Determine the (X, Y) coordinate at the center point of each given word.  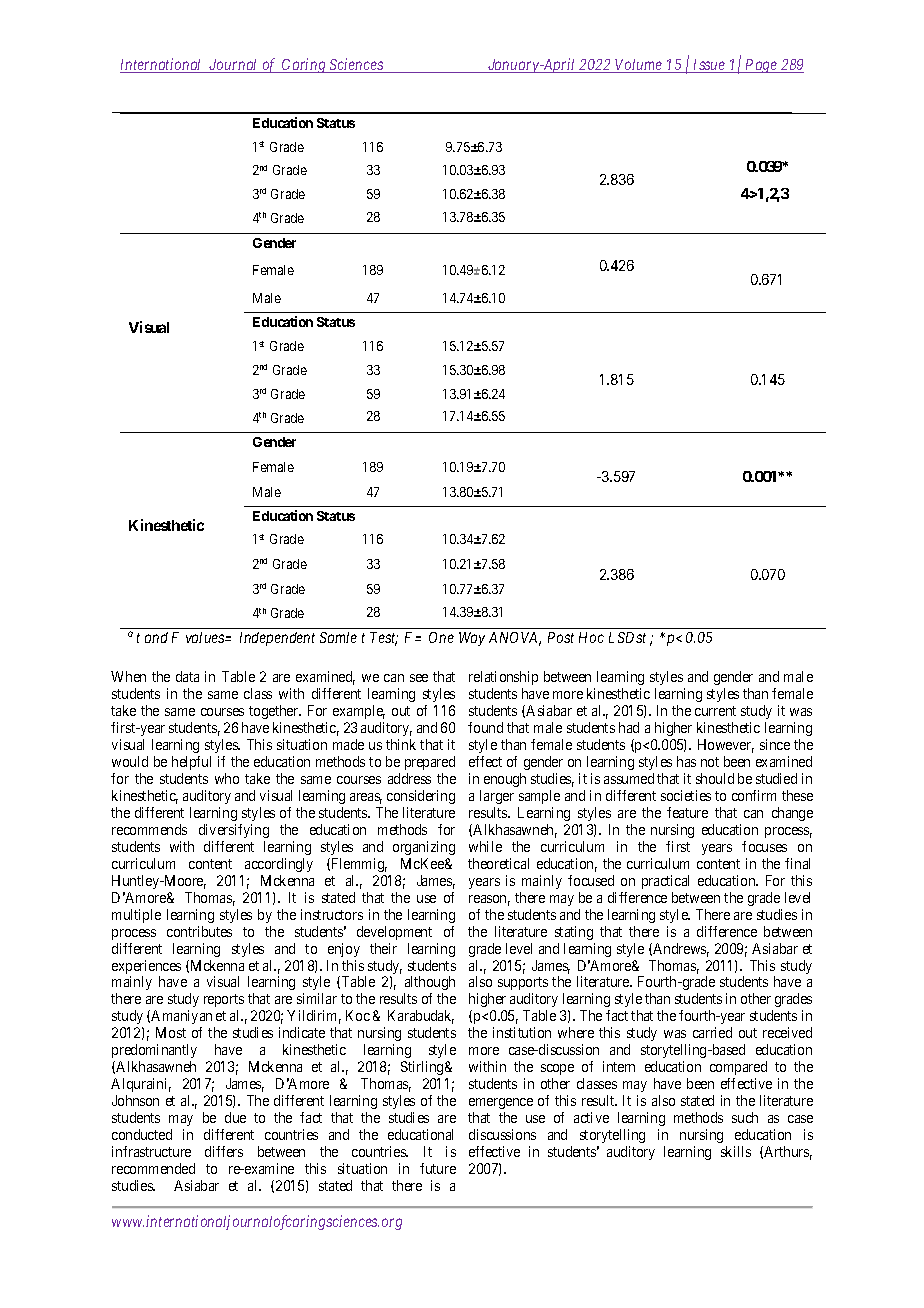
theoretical (498, 863)
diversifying (234, 831)
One (441, 637)
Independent (277, 639)
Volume (639, 66)
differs (224, 1151)
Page (761, 66)
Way (472, 639)
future (438, 1168)
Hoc (591, 637)
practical (665, 882)
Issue (709, 66)
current (715, 711)
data (187, 676)
